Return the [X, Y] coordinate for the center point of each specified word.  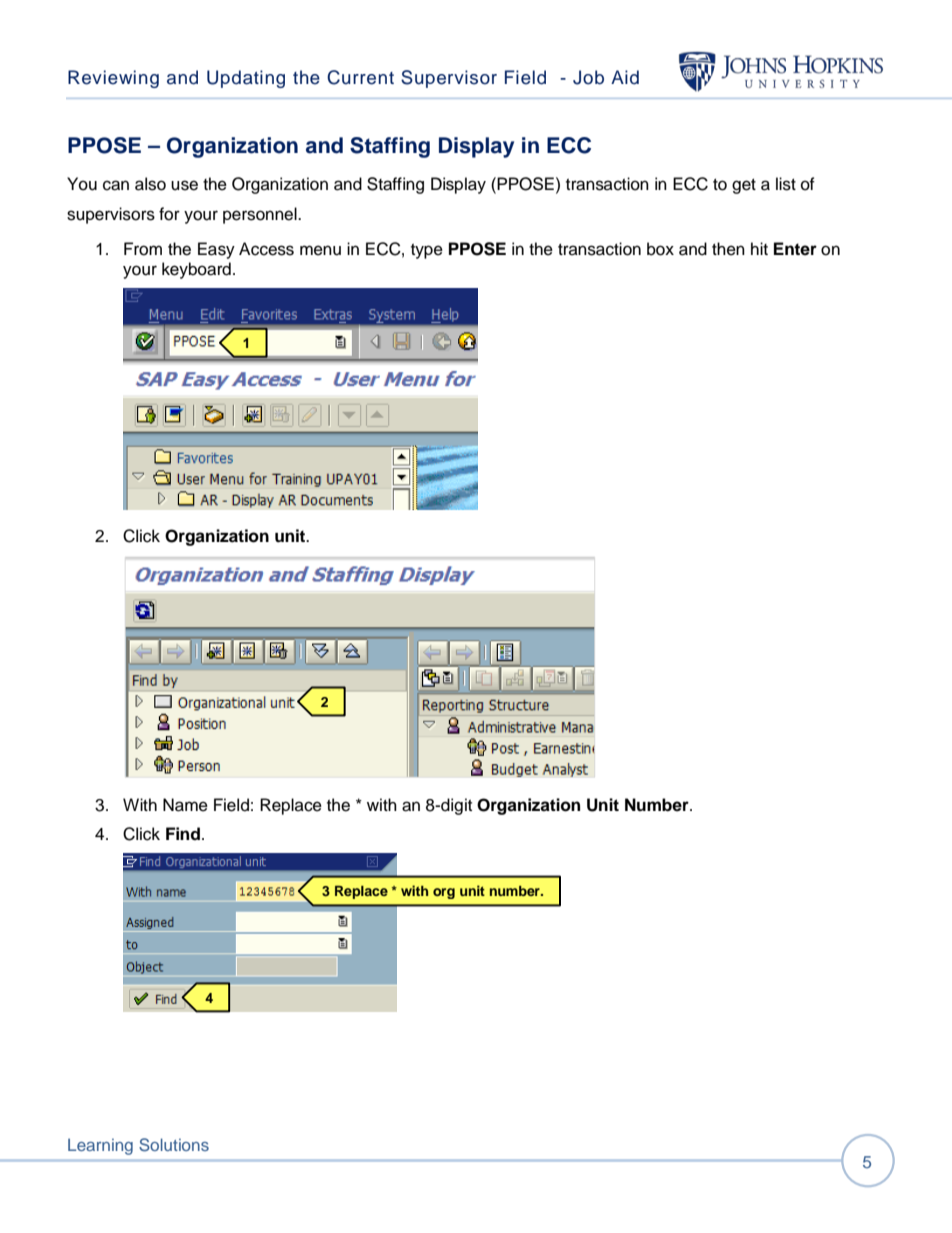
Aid [625, 77]
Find [183, 834]
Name [185, 805]
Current [360, 77]
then [728, 249]
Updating [246, 79]
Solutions [174, 1145]
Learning [100, 1146]
